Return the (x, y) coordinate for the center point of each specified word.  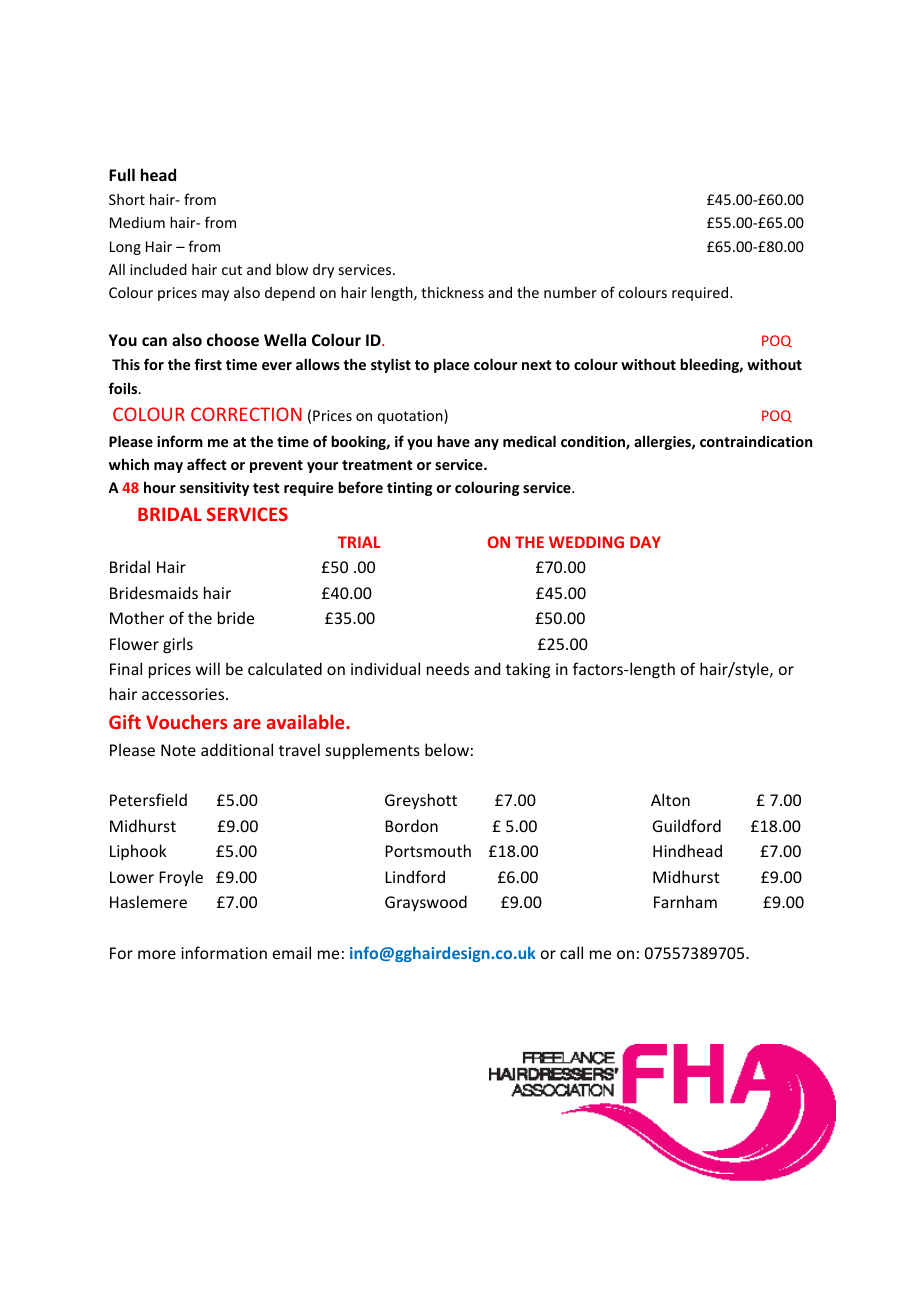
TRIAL (359, 542)
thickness (452, 292)
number (570, 292)
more (157, 954)
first (208, 364)
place (451, 365)
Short (127, 199)
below (447, 749)
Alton (670, 799)
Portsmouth (428, 850)
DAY (645, 542)
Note (178, 750)
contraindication (756, 441)
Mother (137, 617)
